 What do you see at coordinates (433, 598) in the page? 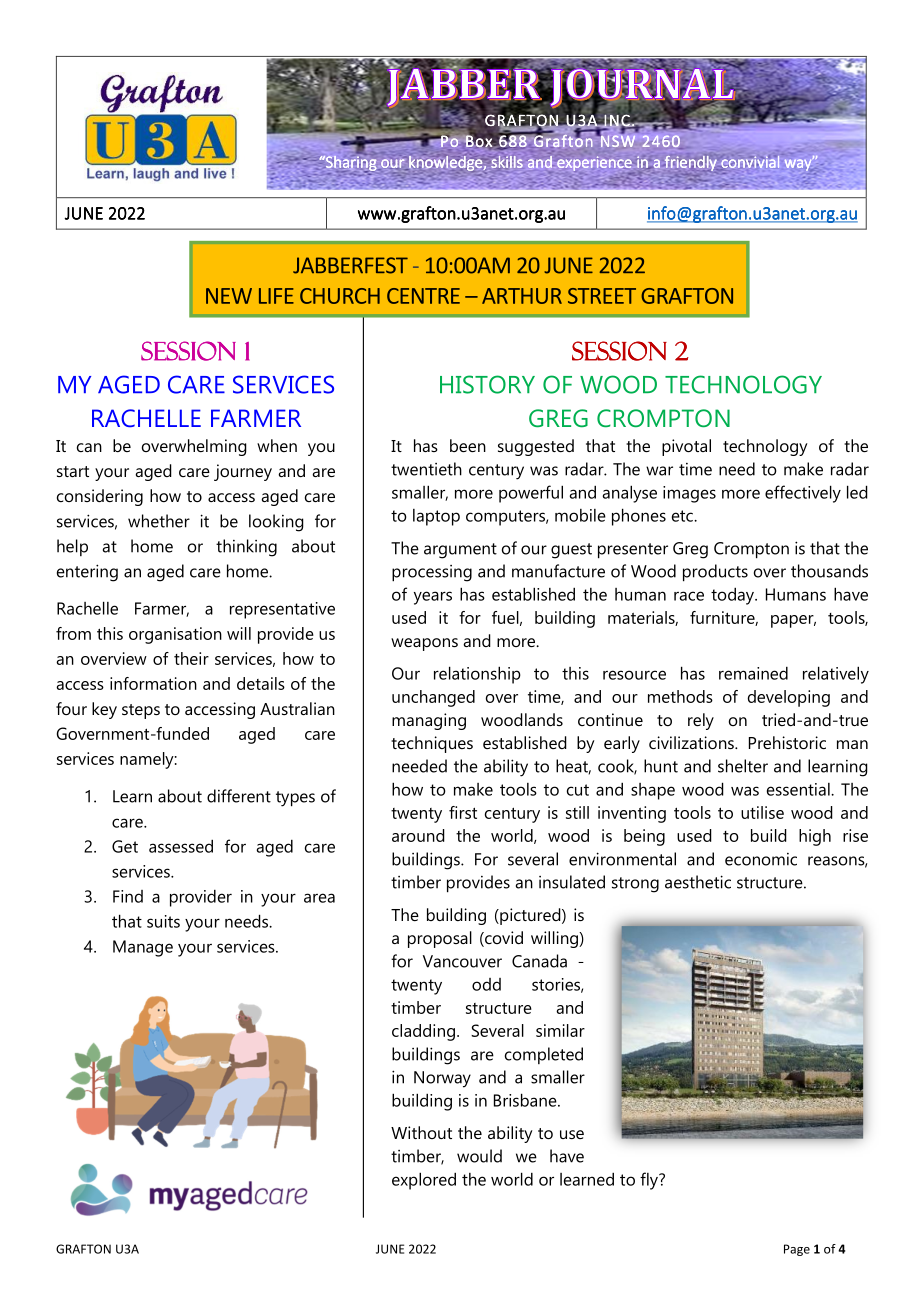
I see `years` at bounding box center [433, 598].
